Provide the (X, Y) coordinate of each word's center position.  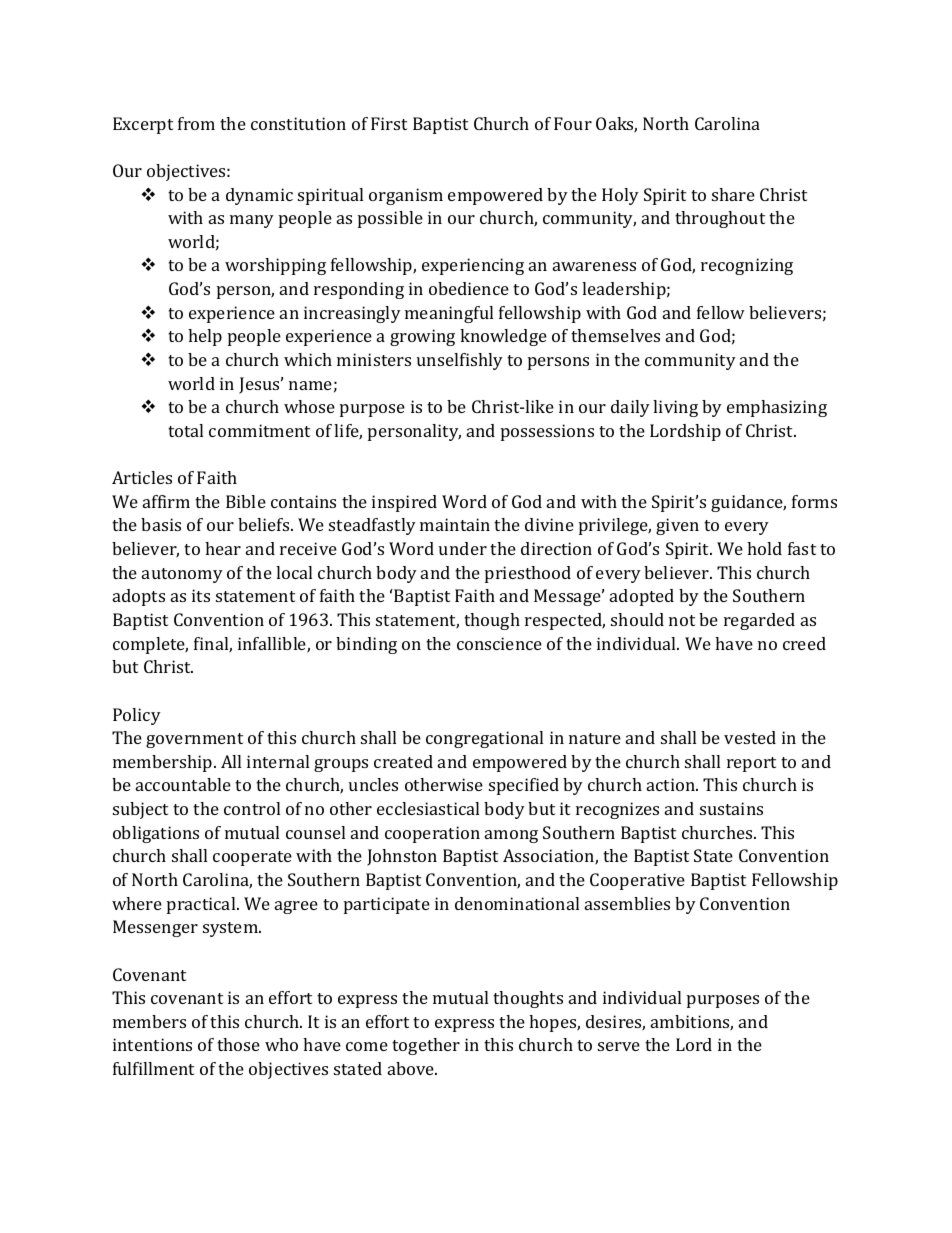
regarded (759, 621)
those (238, 1044)
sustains (731, 808)
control (252, 808)
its (201, 595)
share (733, 194)
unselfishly (460, 361)
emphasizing (777, 408)
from (196, 123)
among (511, 836)
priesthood (528, 574)
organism (406, 196)
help (205, 337)
